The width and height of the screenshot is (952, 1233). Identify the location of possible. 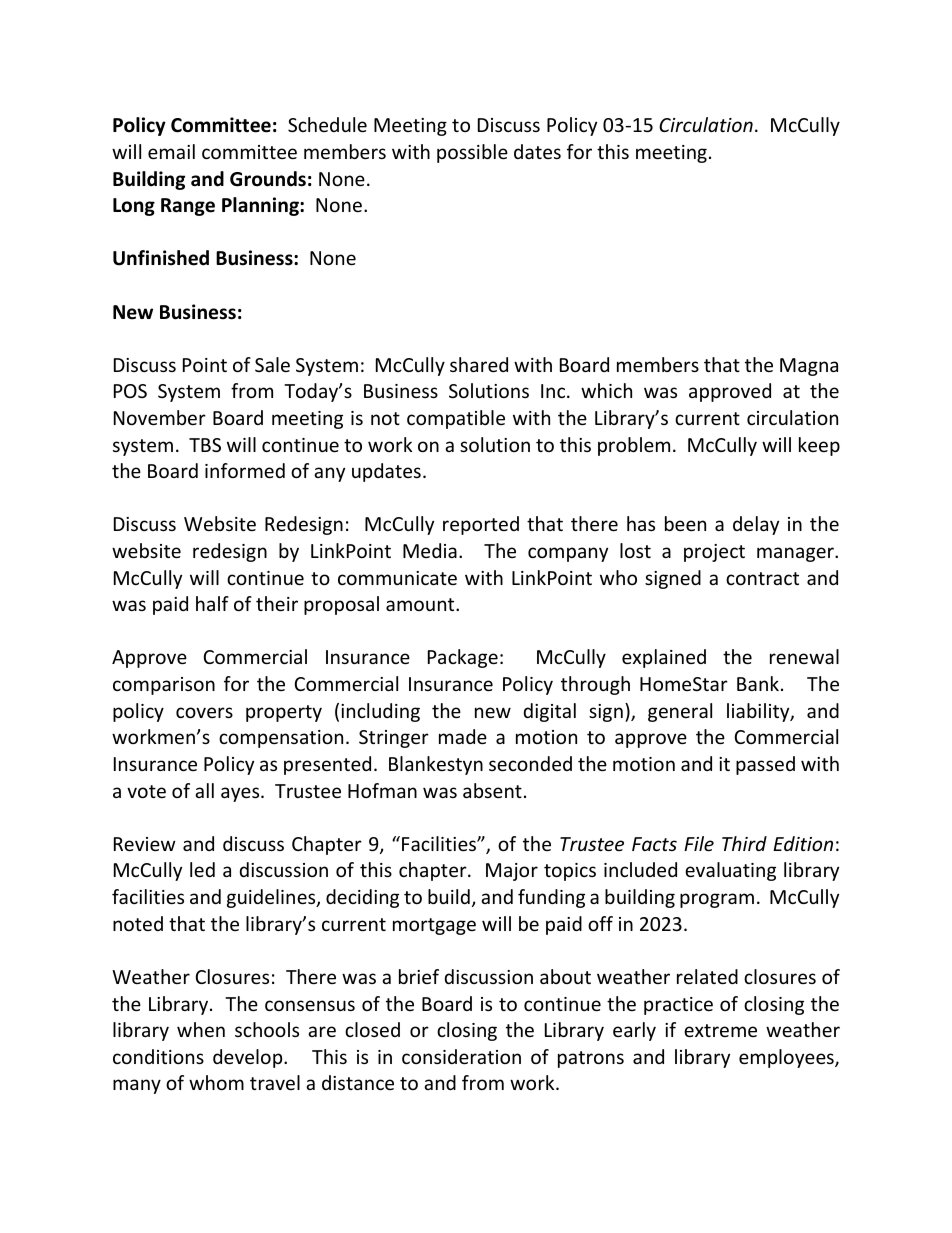
(472, 153).
